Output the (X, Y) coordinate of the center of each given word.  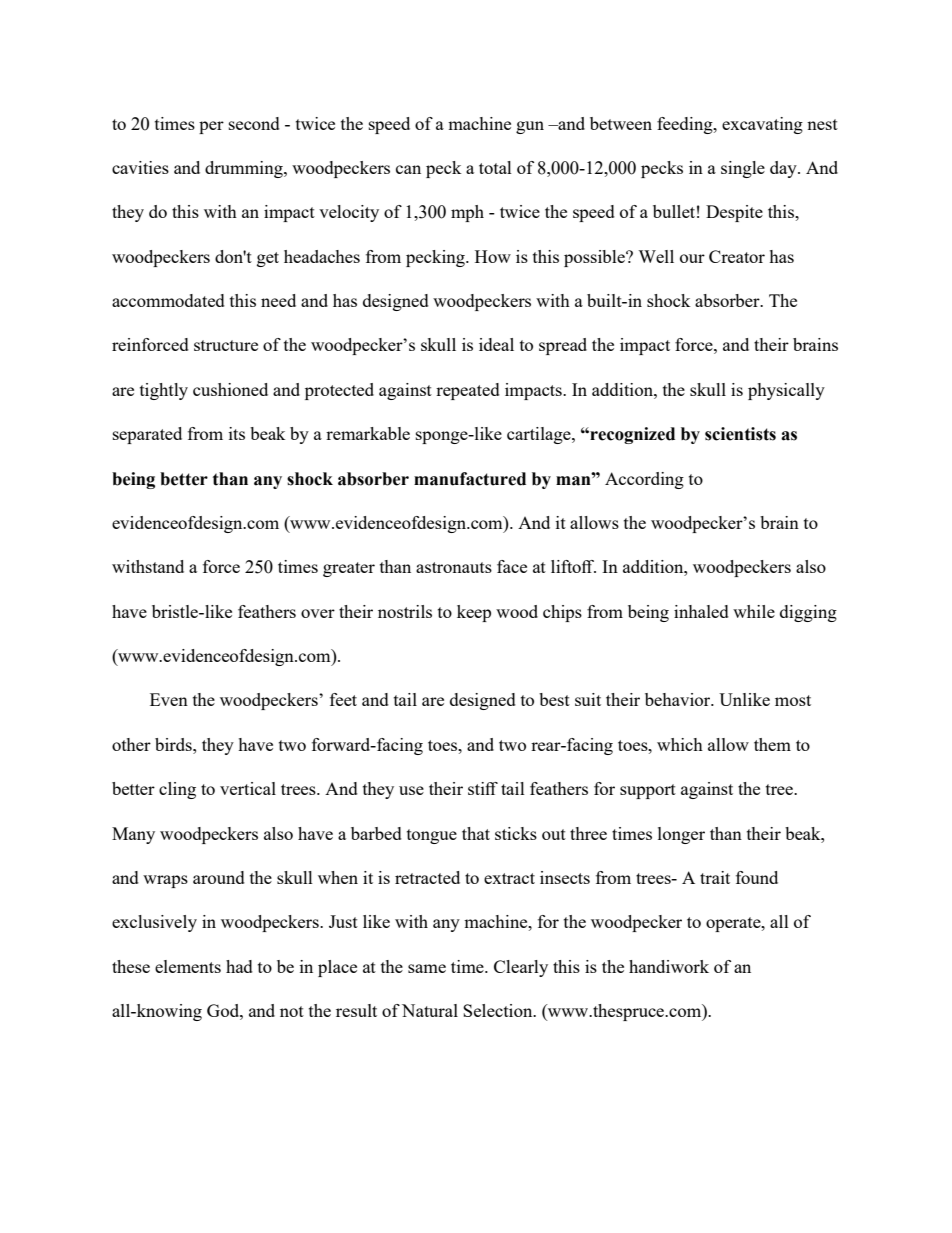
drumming (245, 169)
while (754, 611)
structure (226, 345)
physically (786, 391)
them (772, 744)
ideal (496, 344)
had (239, 966)
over (318, 613)
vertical (248, 788)
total (495, 167)
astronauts (454, 567)
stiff (483, 788)
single (743, 169)
